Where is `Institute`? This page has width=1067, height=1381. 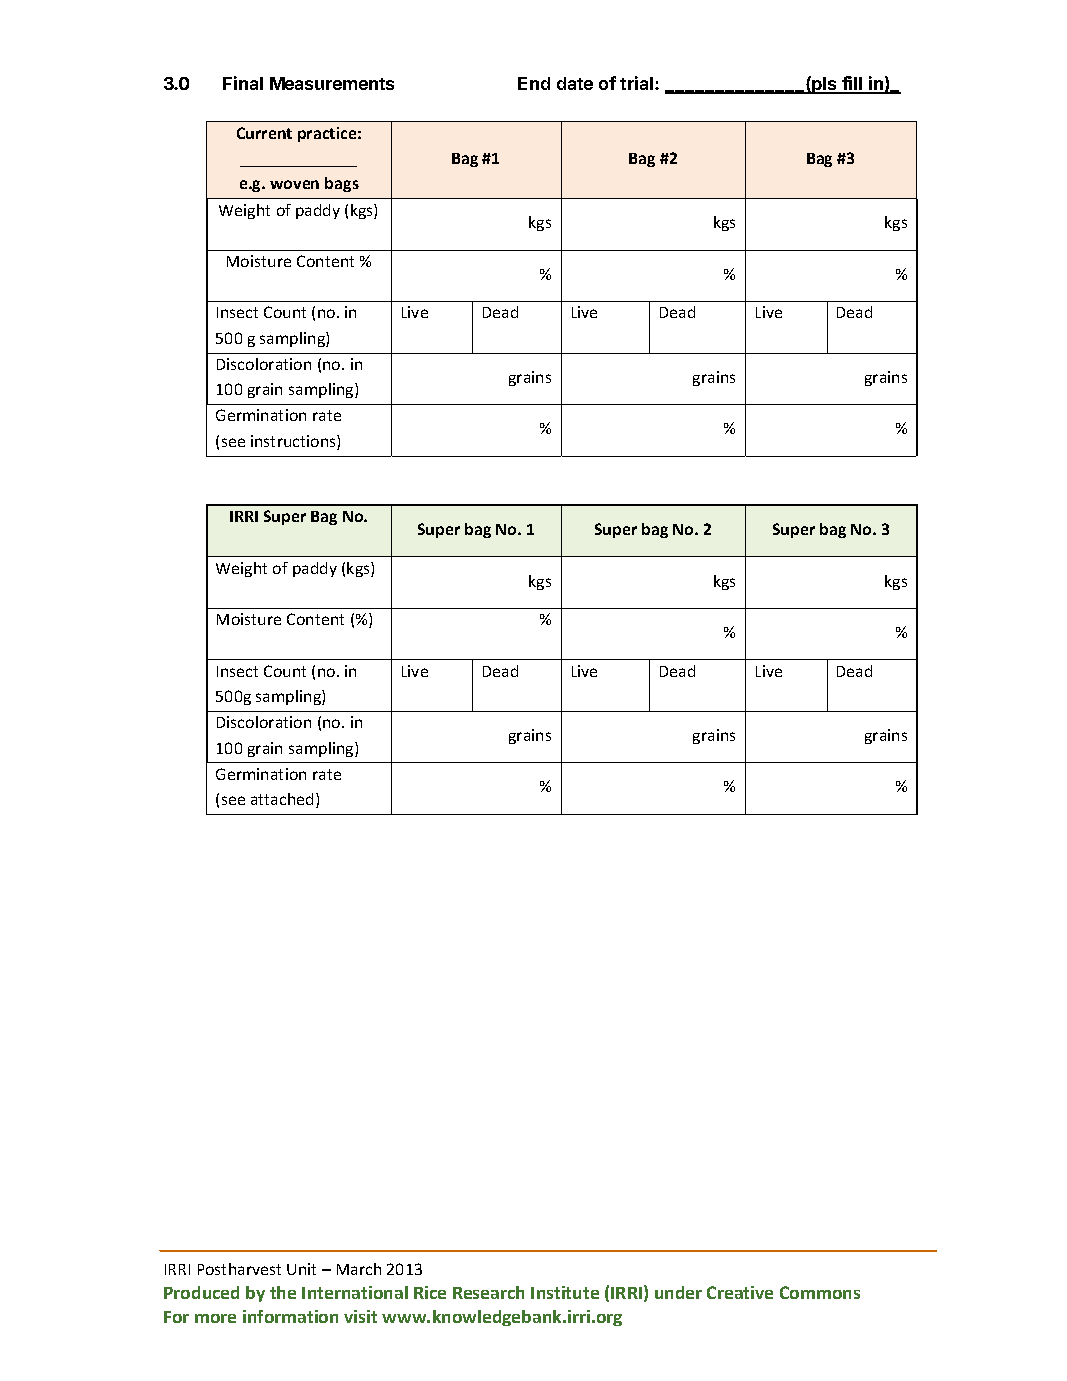
Institute is located at coordinates (565, 1292).
